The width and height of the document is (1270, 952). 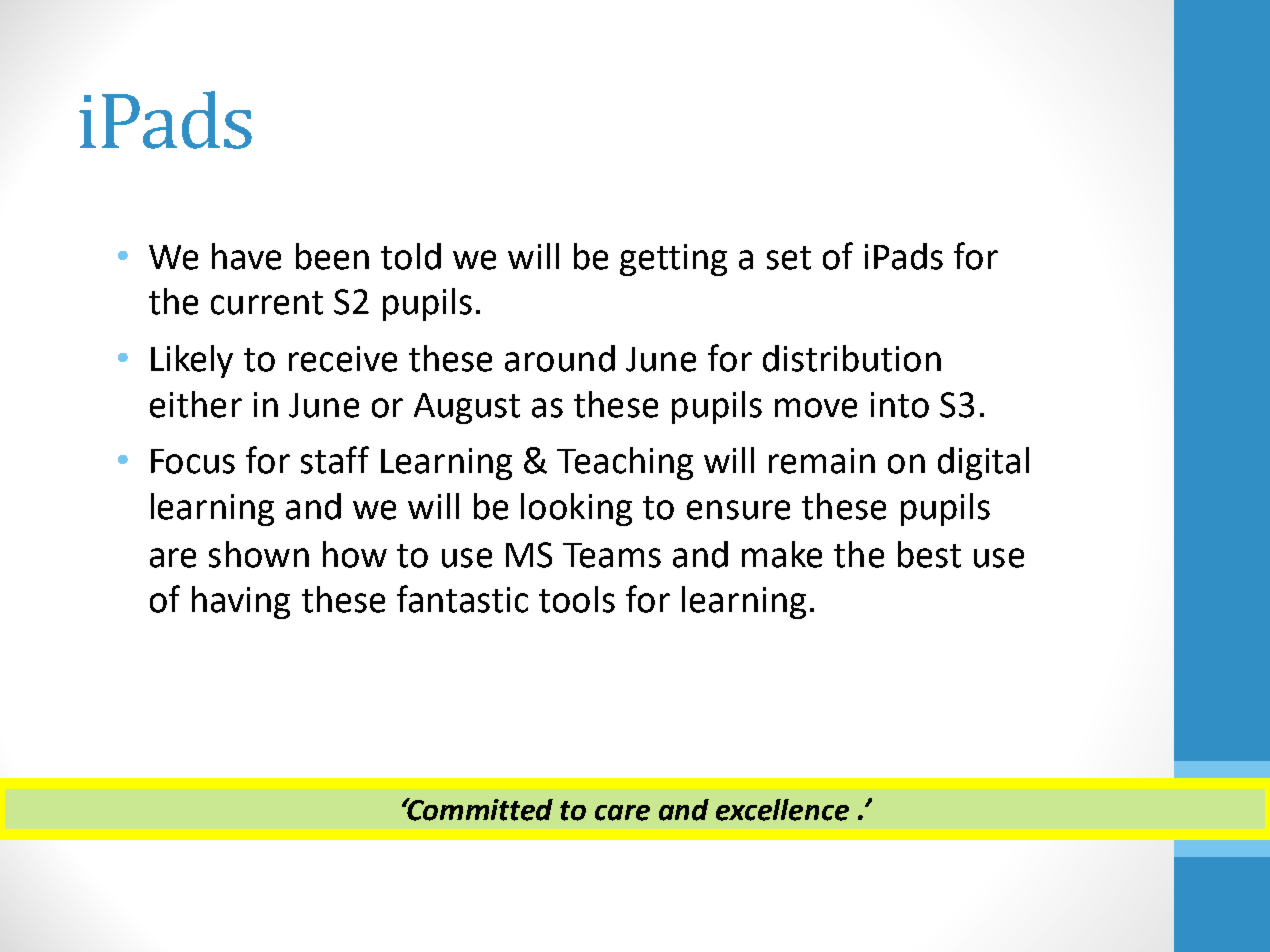 I want to click on make, so click(x=782, y=554).
